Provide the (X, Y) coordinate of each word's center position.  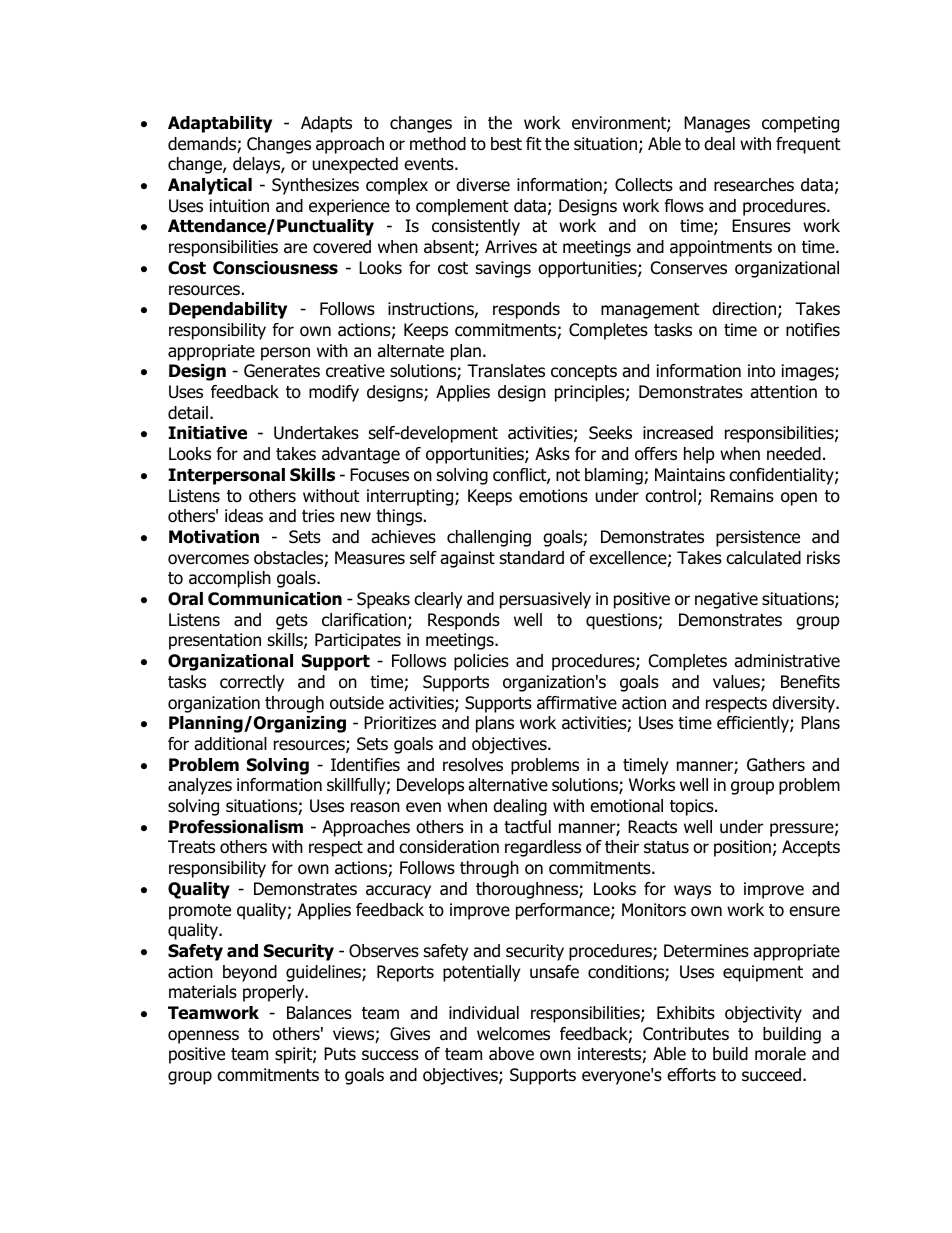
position (742, 848)
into (761, 371)
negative (726, 600)
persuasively (545, 600)
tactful (527, 827)
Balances (319, 1013)
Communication (275, 599)
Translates (506, 371)
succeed (771, 1075)
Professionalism (236, 827)
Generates (282, 371)
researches (754, 185)
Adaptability (220, 124)
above (511, 1054)
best (506, 144)
